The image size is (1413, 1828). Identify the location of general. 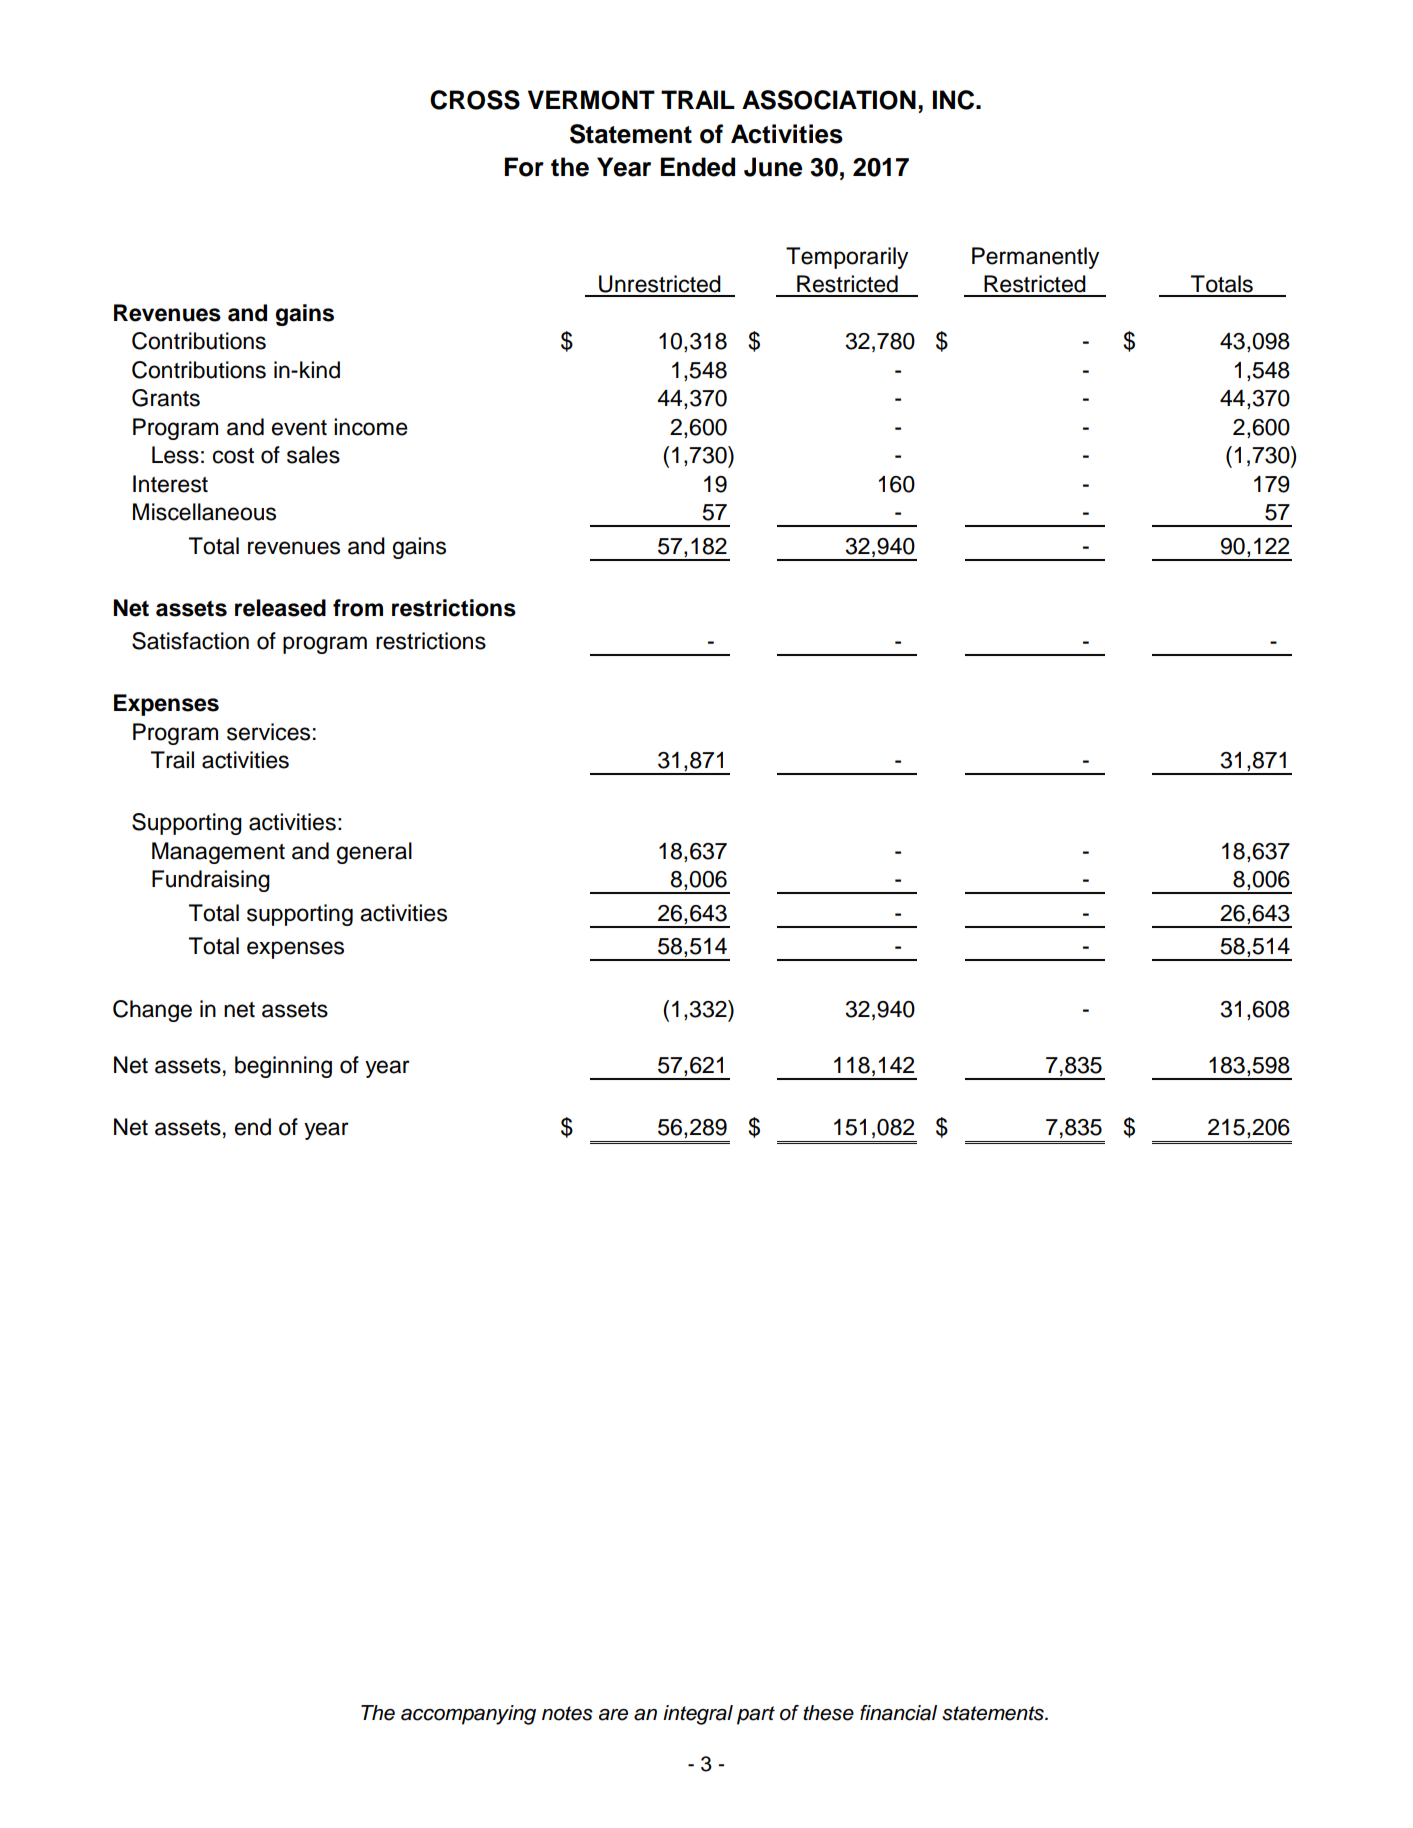
(374, 853).
